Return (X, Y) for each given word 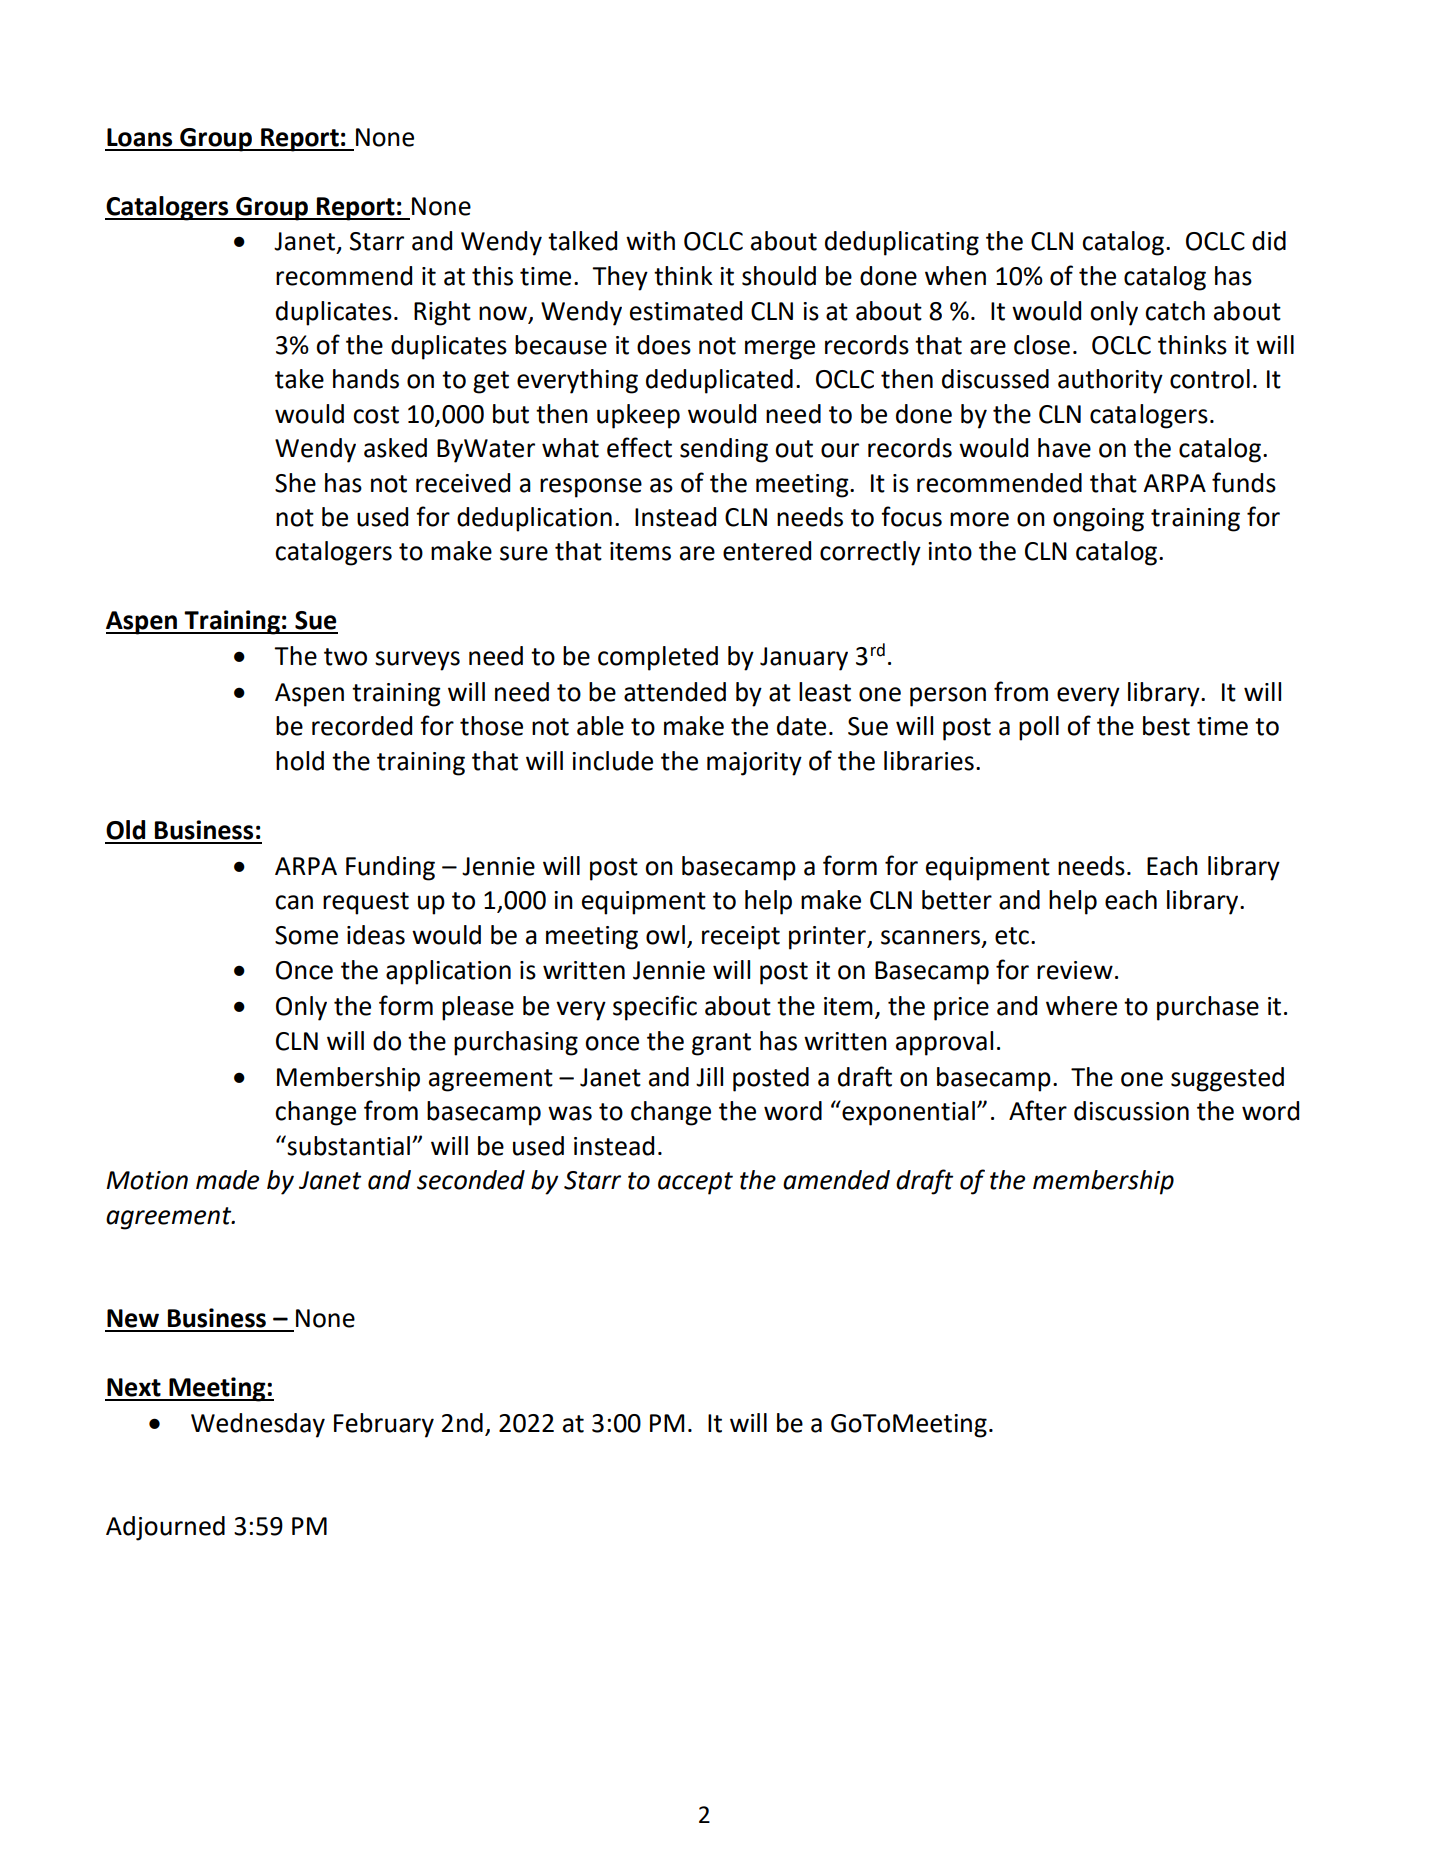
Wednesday (258, 1425)
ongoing (1098, 520)
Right (442, 313)
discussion (1131, 1111)
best (1166, 726)
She (295, 483)
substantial (347, 1145)
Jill (709, 1077)
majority (754, 764)
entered (767, 551)
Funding (390, 868)
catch (1175, 311)
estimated (686, 311)
